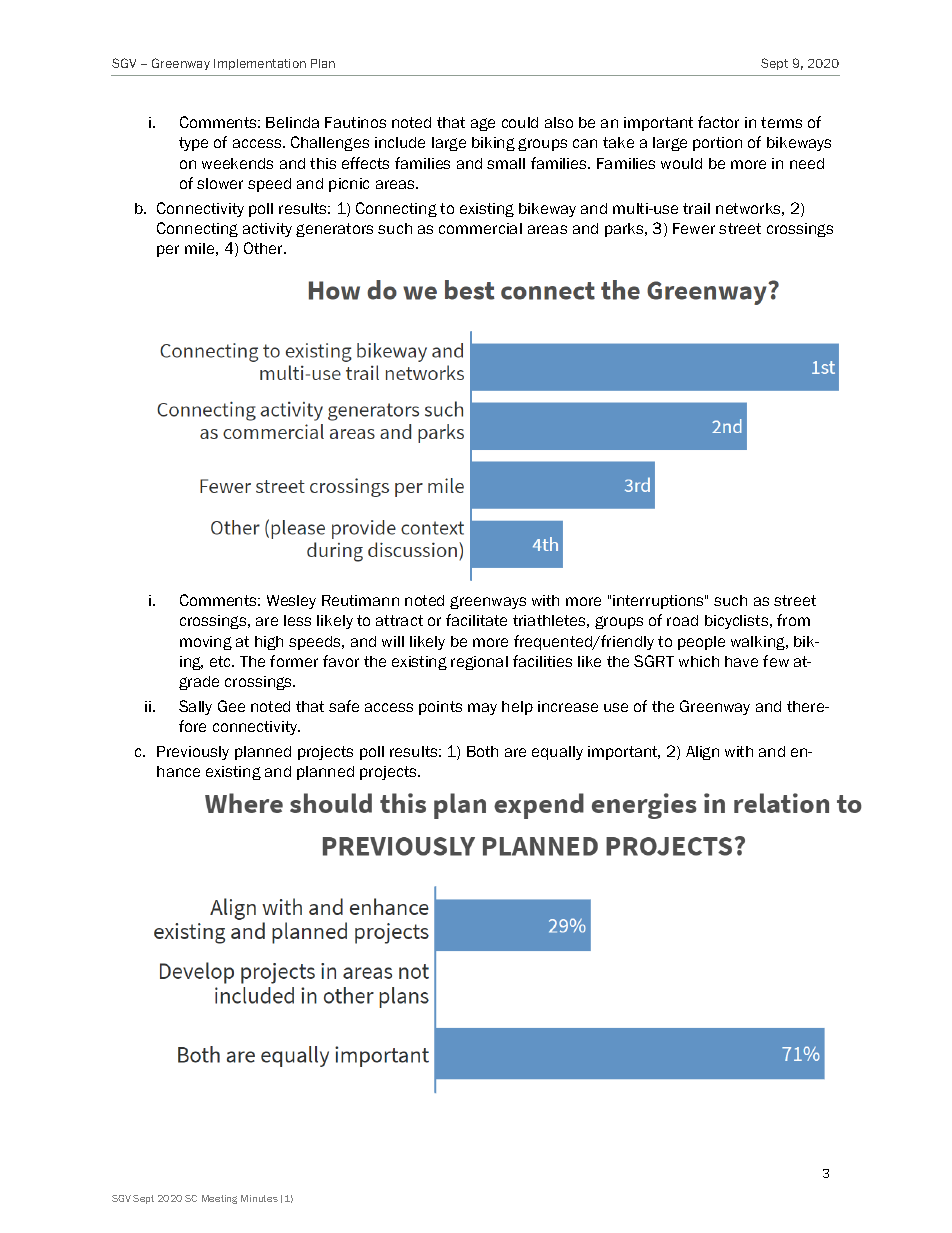  I want to click on age, so click(483, 124).
